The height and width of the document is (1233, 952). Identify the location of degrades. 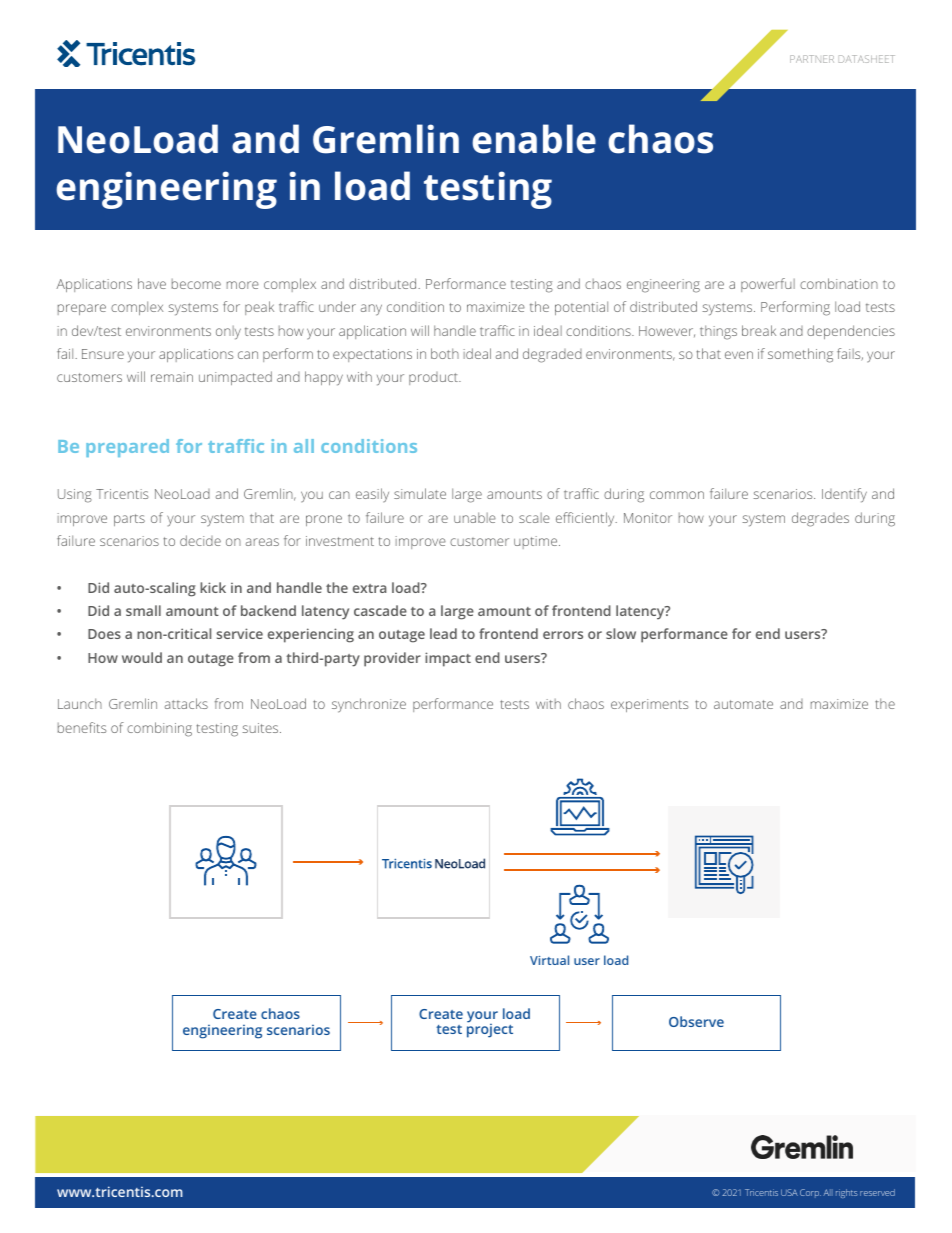
(820, 519).
